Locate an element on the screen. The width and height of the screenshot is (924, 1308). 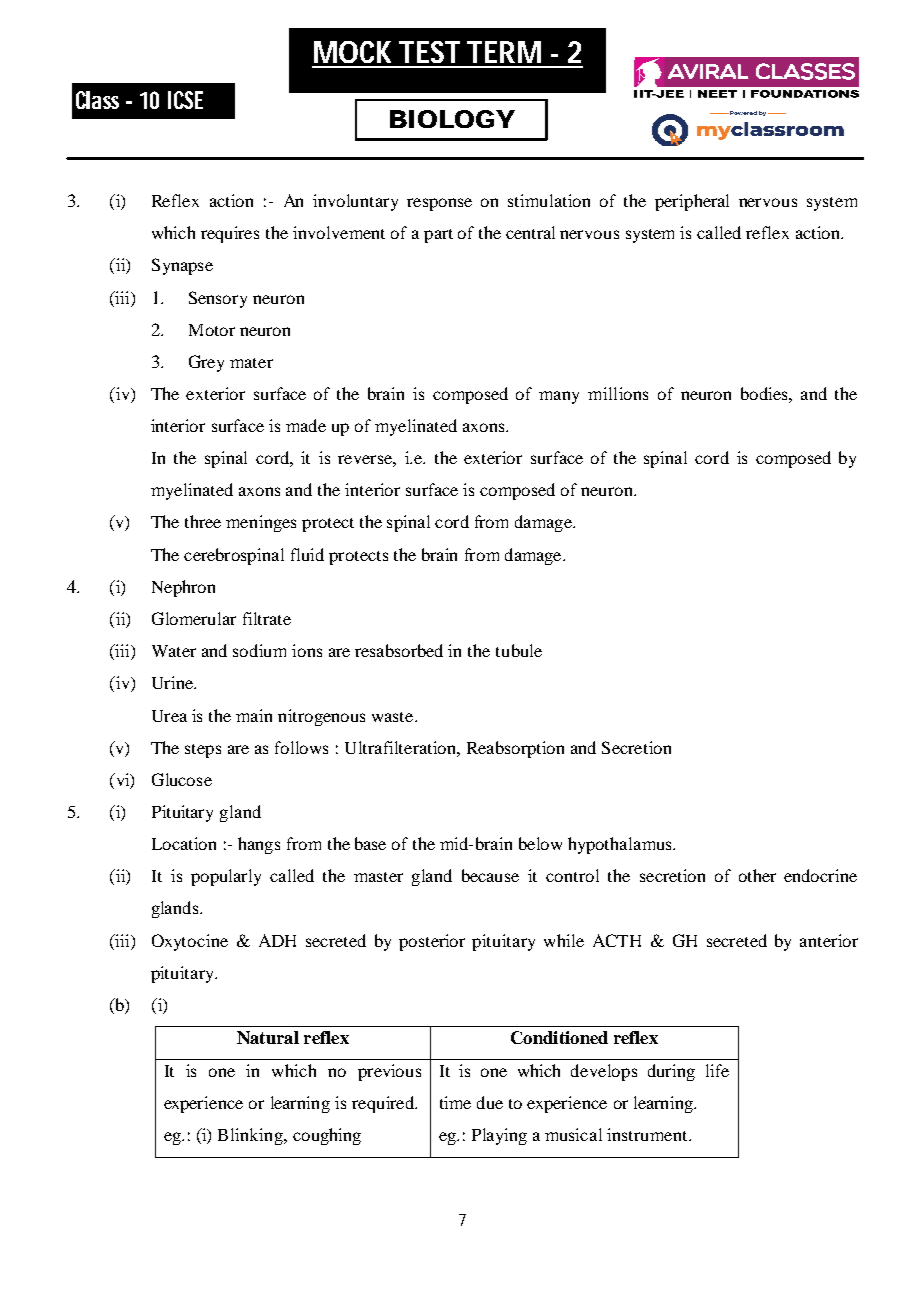
because is located at coordinates (490, 875).
